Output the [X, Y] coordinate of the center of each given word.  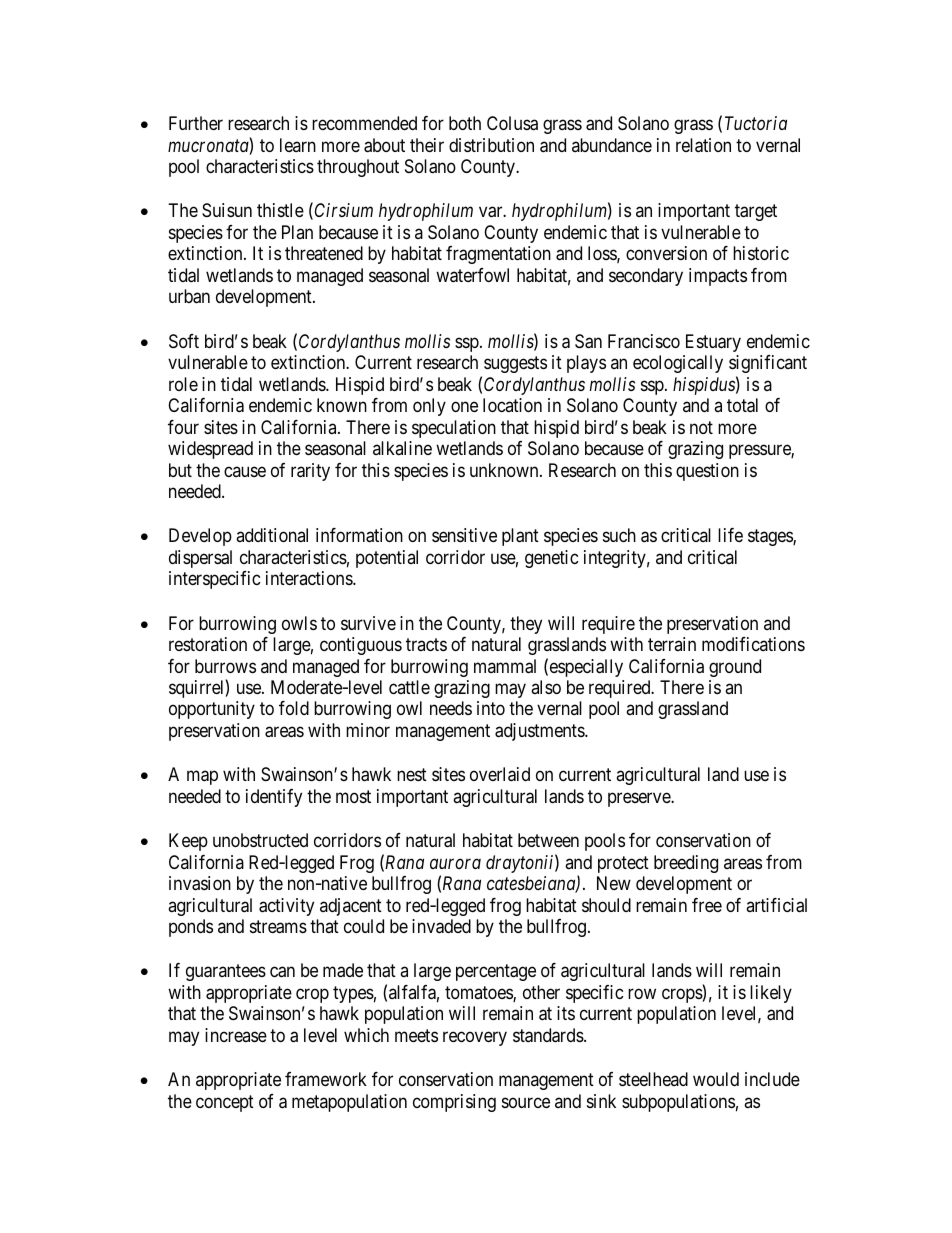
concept [225, 1103]
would [716, 1079]
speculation [454, 429]
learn [298, 145]
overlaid [500, 774]
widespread [210, 450]
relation [703, 145]
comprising [454, 1103]
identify [274, 798]
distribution [491, 145]
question [707, 472]
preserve [640, 799]
